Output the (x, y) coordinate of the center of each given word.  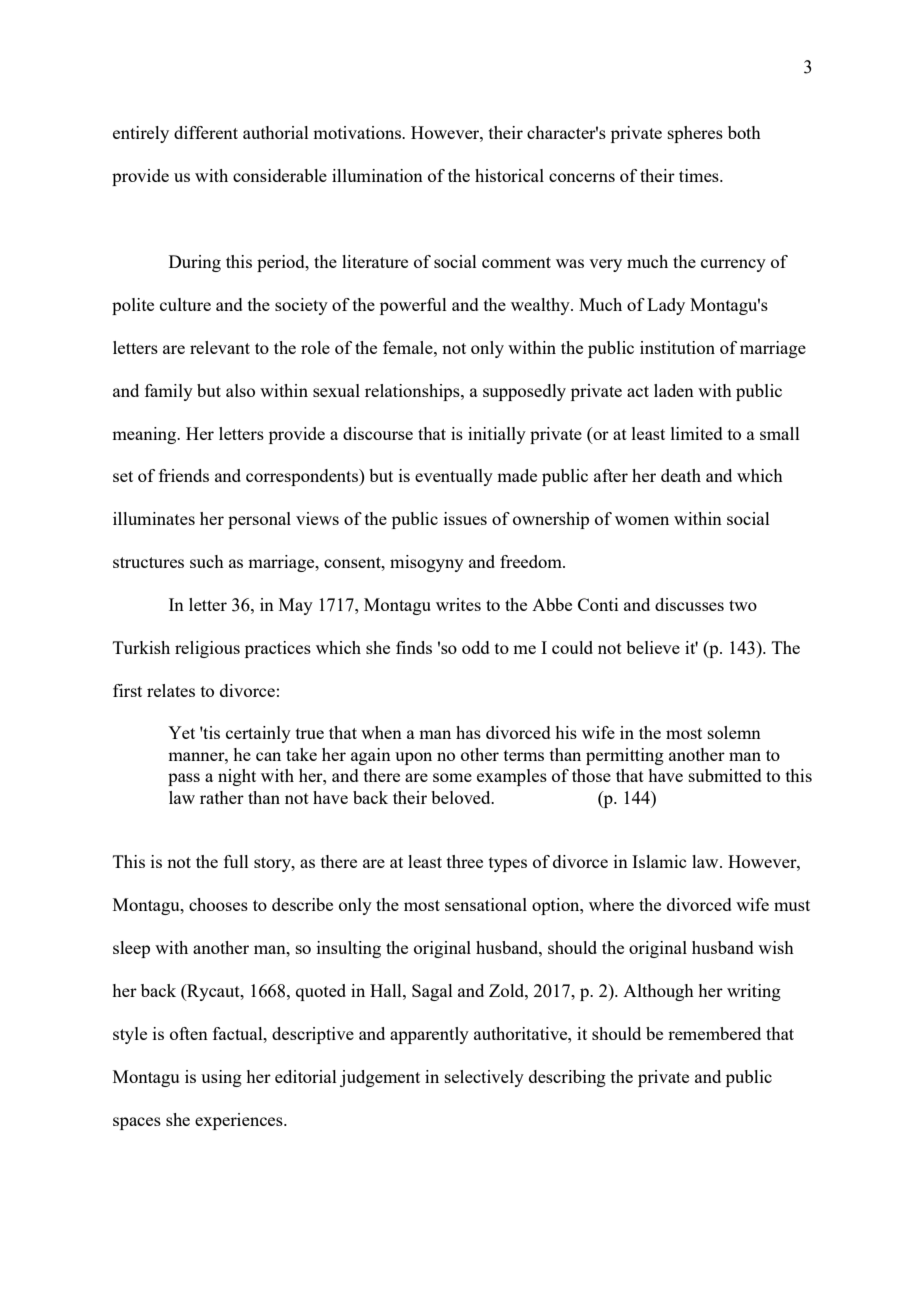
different (206, 132)
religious (207, 649)
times (700, 175)
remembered (714, 1033)
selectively (484, 1078)
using (221, 1078)
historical (509, 175)
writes (458, 604)
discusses (689, 604)
